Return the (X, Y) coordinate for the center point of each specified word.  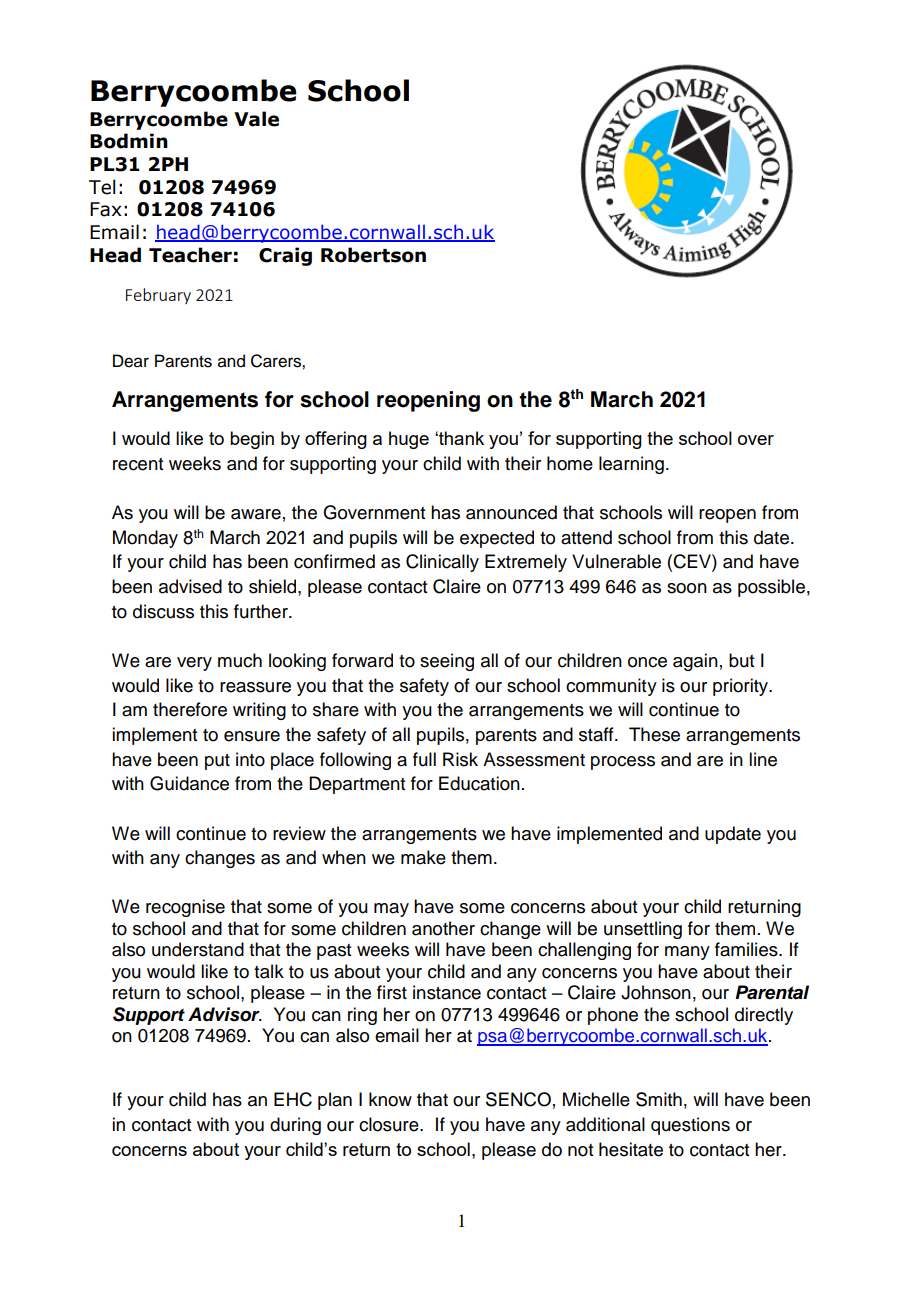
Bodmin (129, 141)
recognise (185, 908)
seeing (447, 662)
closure (390, 1124)
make (423, 857)
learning (631, 465)
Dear (131, 361)
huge (409, 440)
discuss (163, 611)
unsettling (643, 930)
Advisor (225, 1014)
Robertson (373, 255)
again (695, 662)
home (570, 463)
